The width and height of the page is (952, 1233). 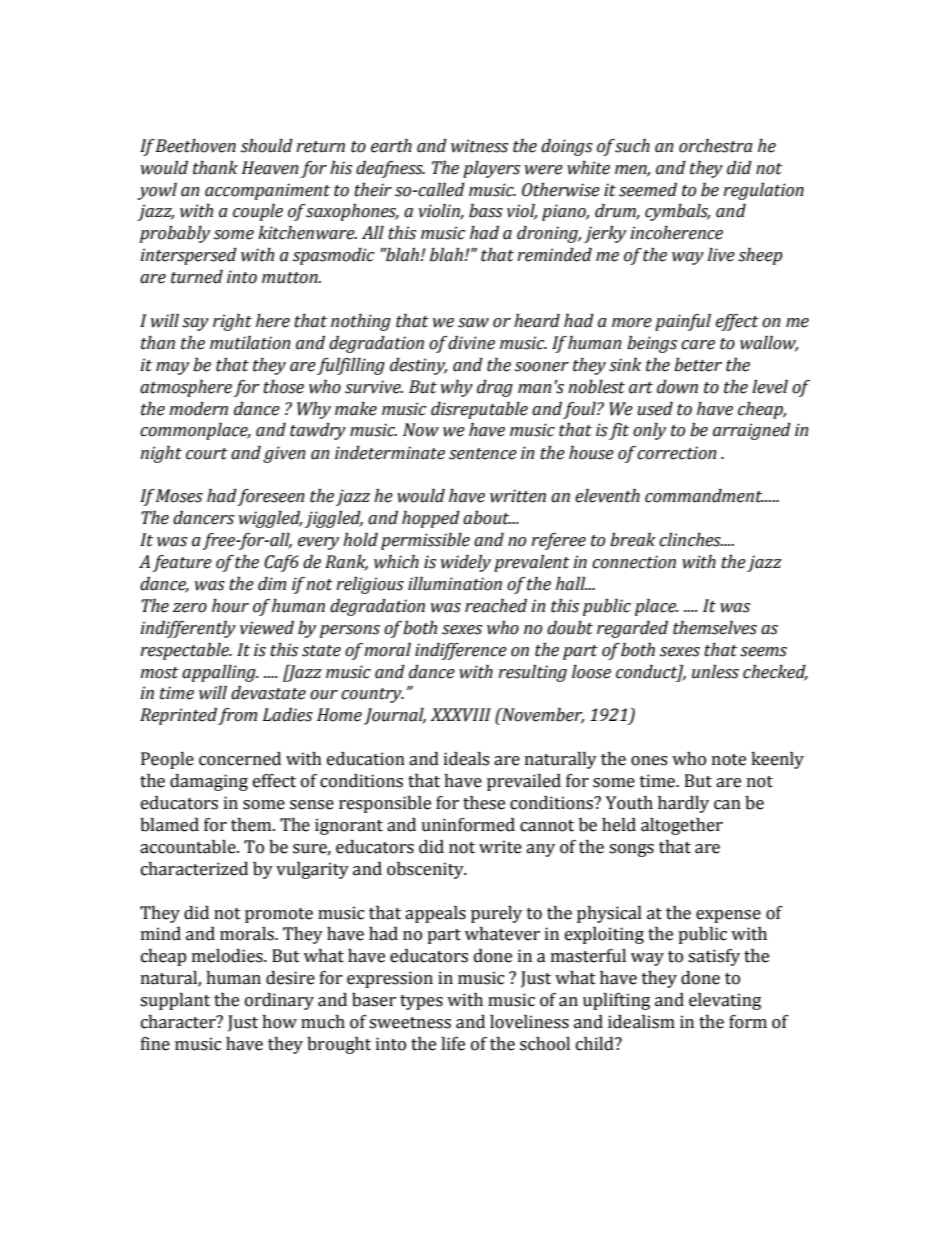 What do you see at coordinates (725, 1001) in the page?
I see `elevating` at bounding box center [725, 1001].
